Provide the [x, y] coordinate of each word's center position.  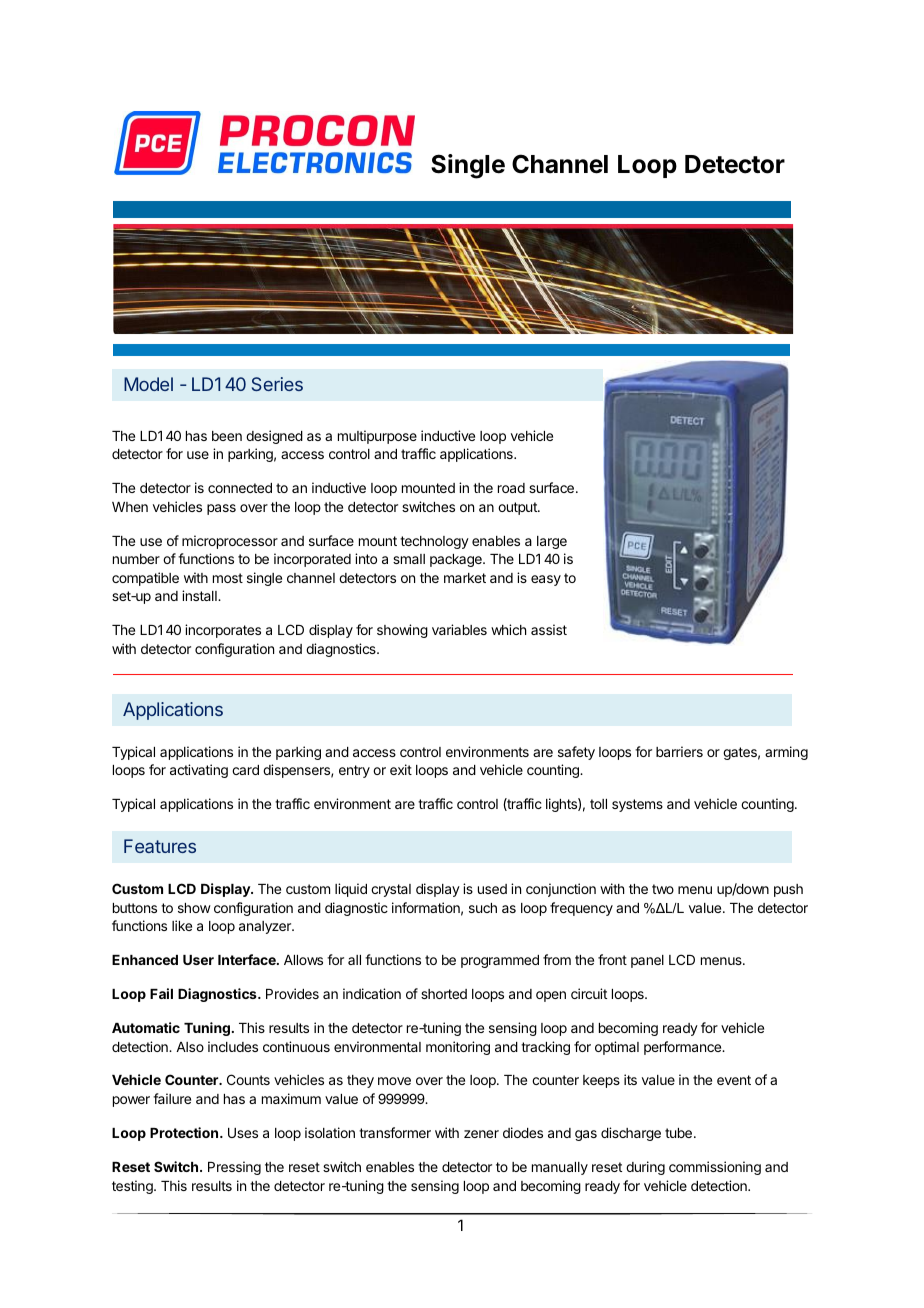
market [465, 578]
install [200, 595]
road [511, 488]
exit [401, 769]
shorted [444, 994]
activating [199, 771]
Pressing [234, 1168]
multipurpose [377, 437]
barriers [679, 751]
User [198, 960]
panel [647, 961]
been [227, 436]
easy [546, 580]
